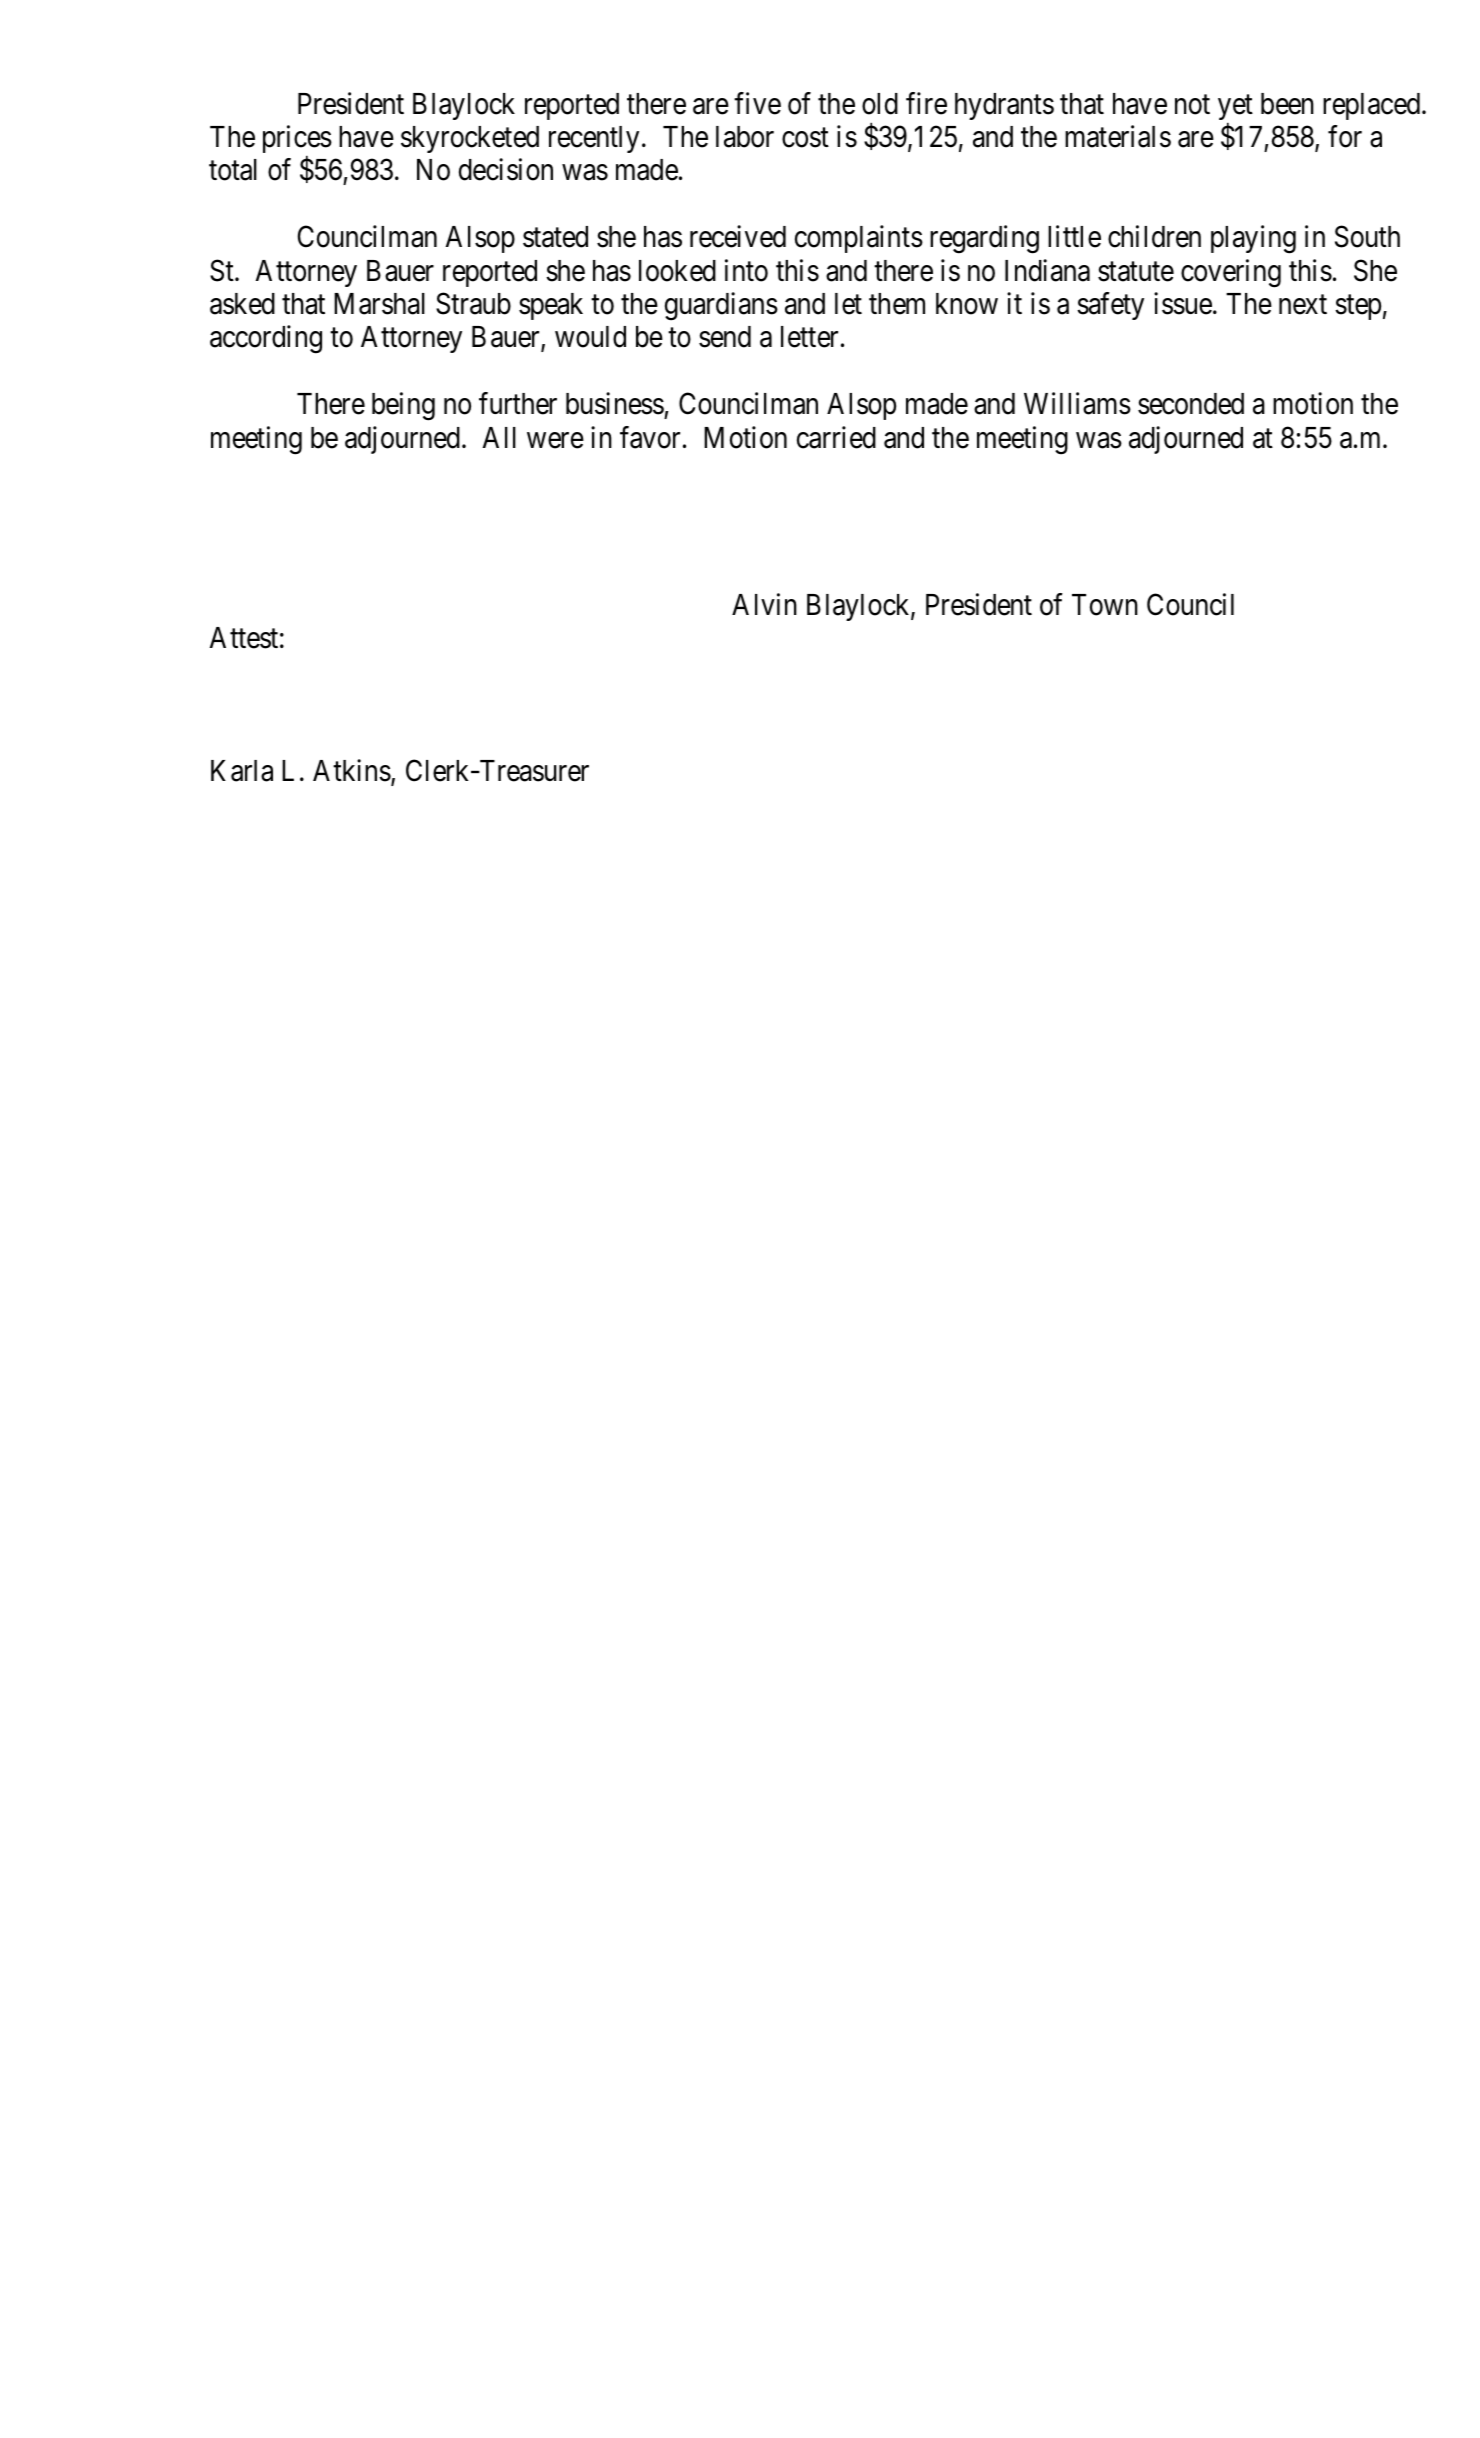  I want to click on being, so click(403, 407).
